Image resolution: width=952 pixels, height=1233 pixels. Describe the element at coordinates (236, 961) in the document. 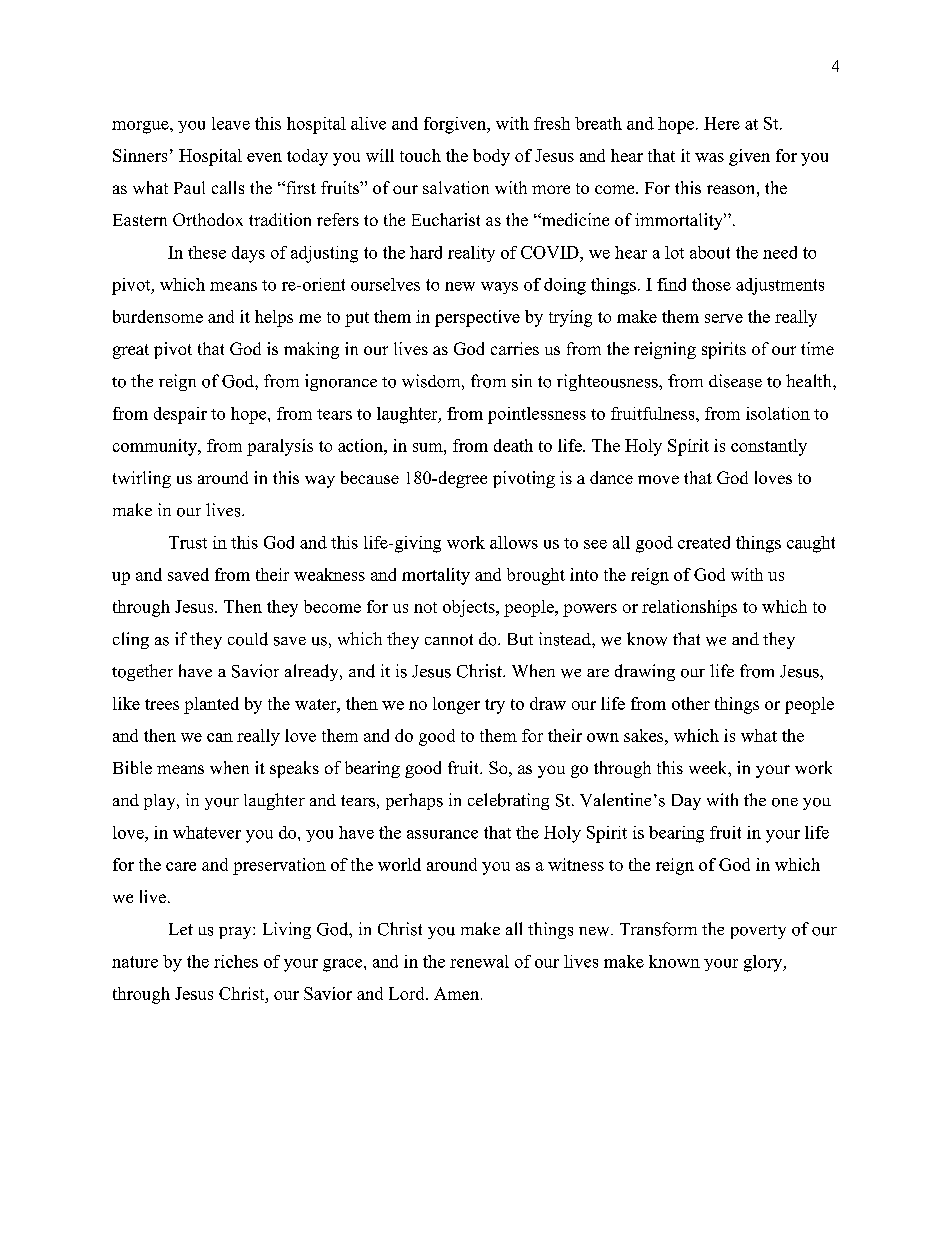

I see `riches` at that location.
